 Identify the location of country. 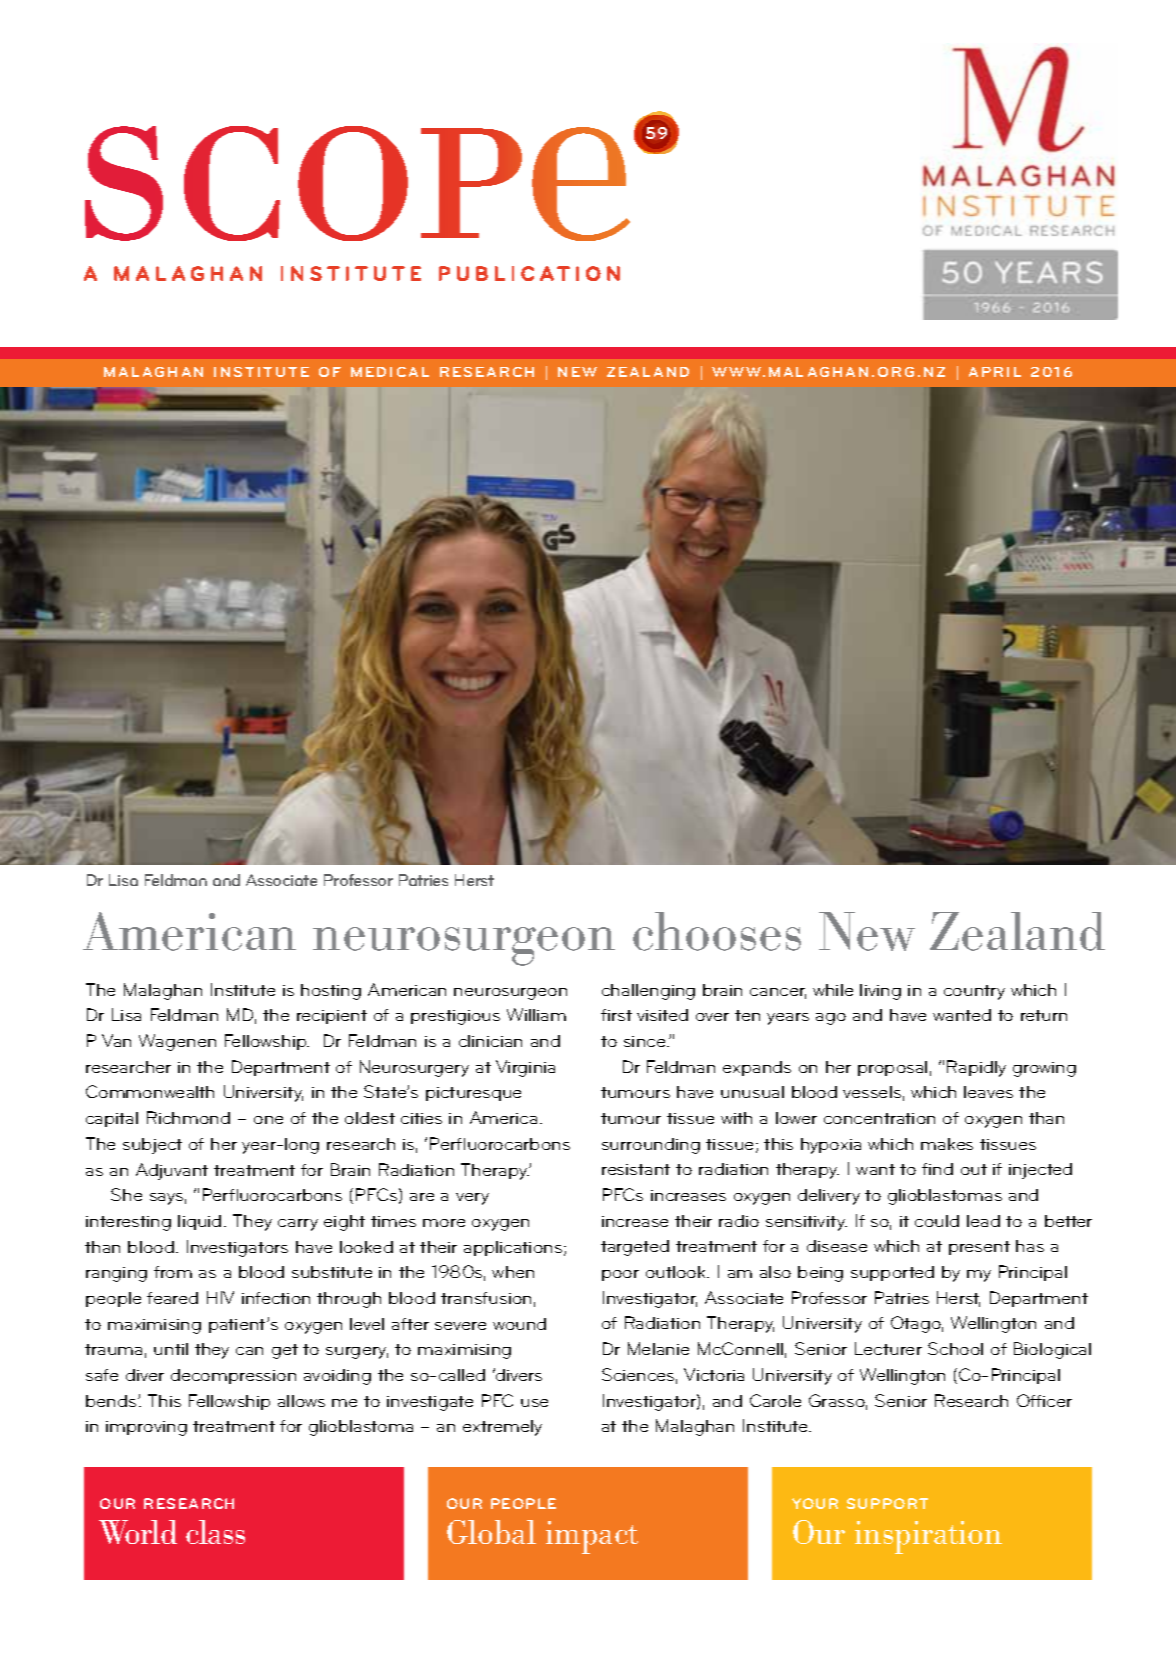
(974, 992).
